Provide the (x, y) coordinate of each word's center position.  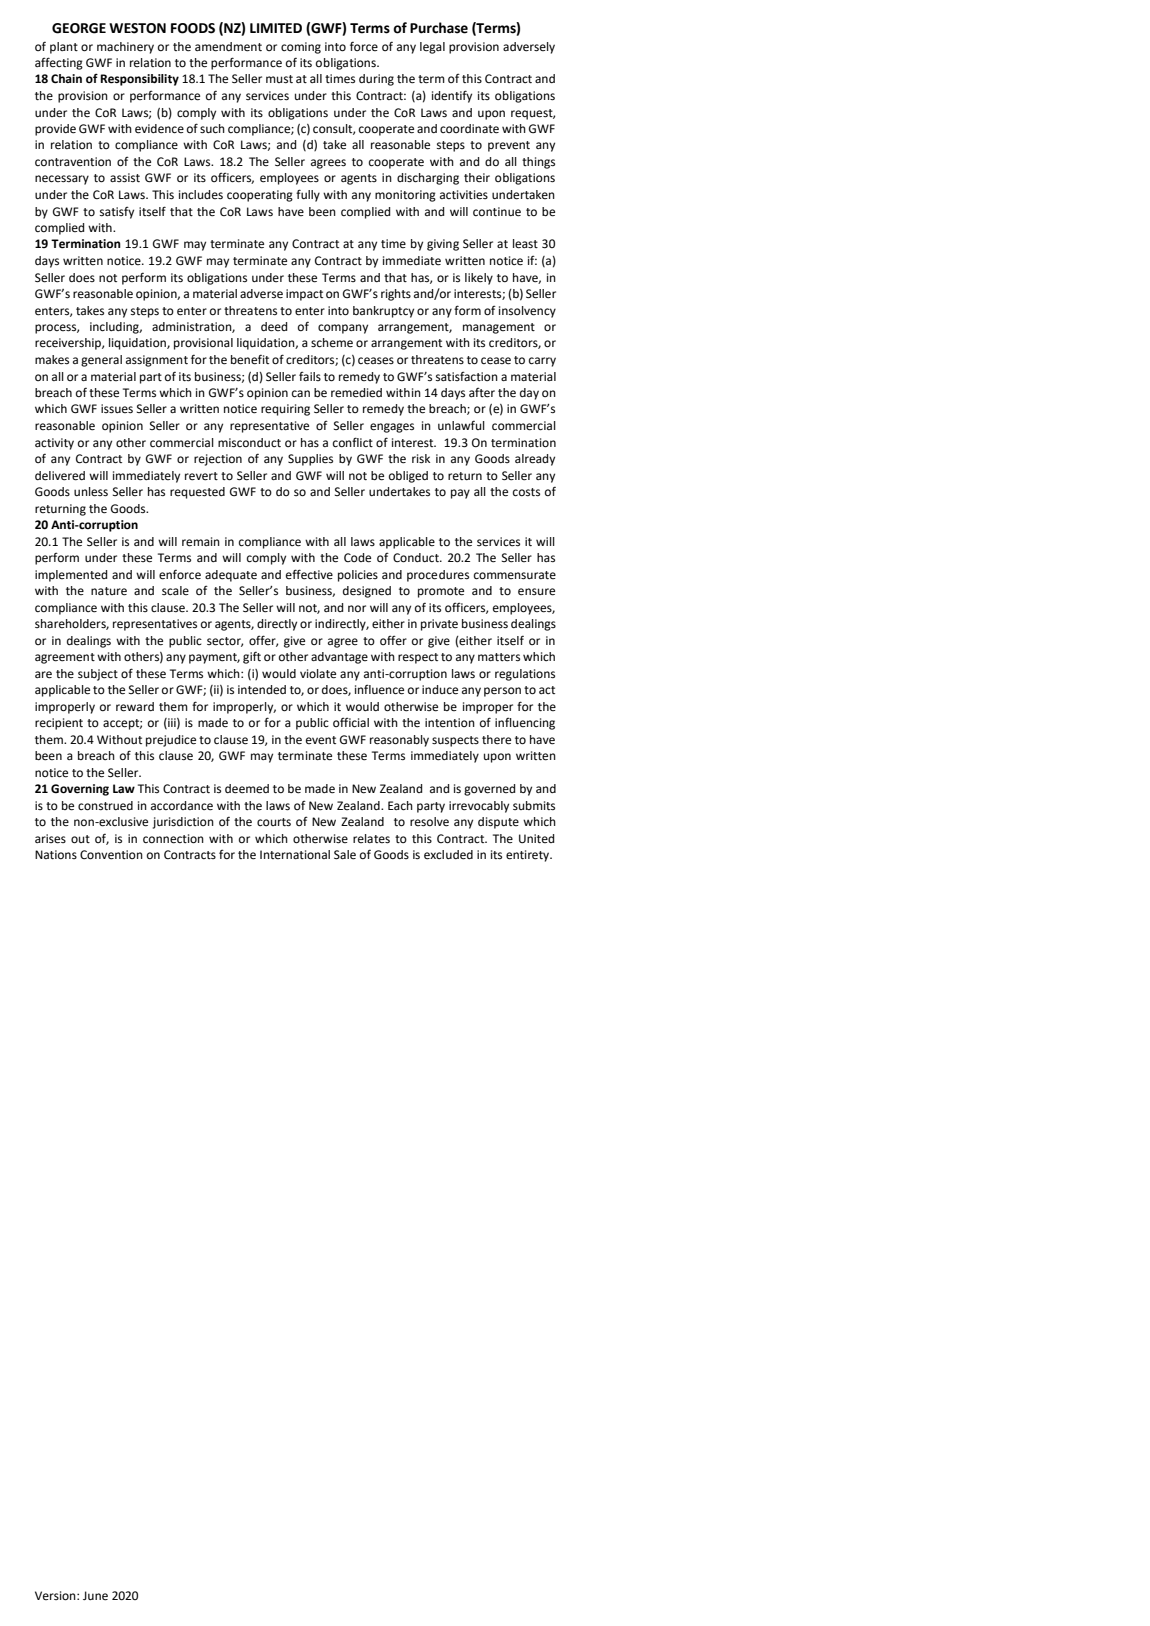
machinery (125, 48)
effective (309, 574)
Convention (111, 855)
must (279, 79)
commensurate (515, 575)
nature (109, 591)
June (95, 1596)
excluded (448, 855)
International (295, 855)
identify (452, 96)
